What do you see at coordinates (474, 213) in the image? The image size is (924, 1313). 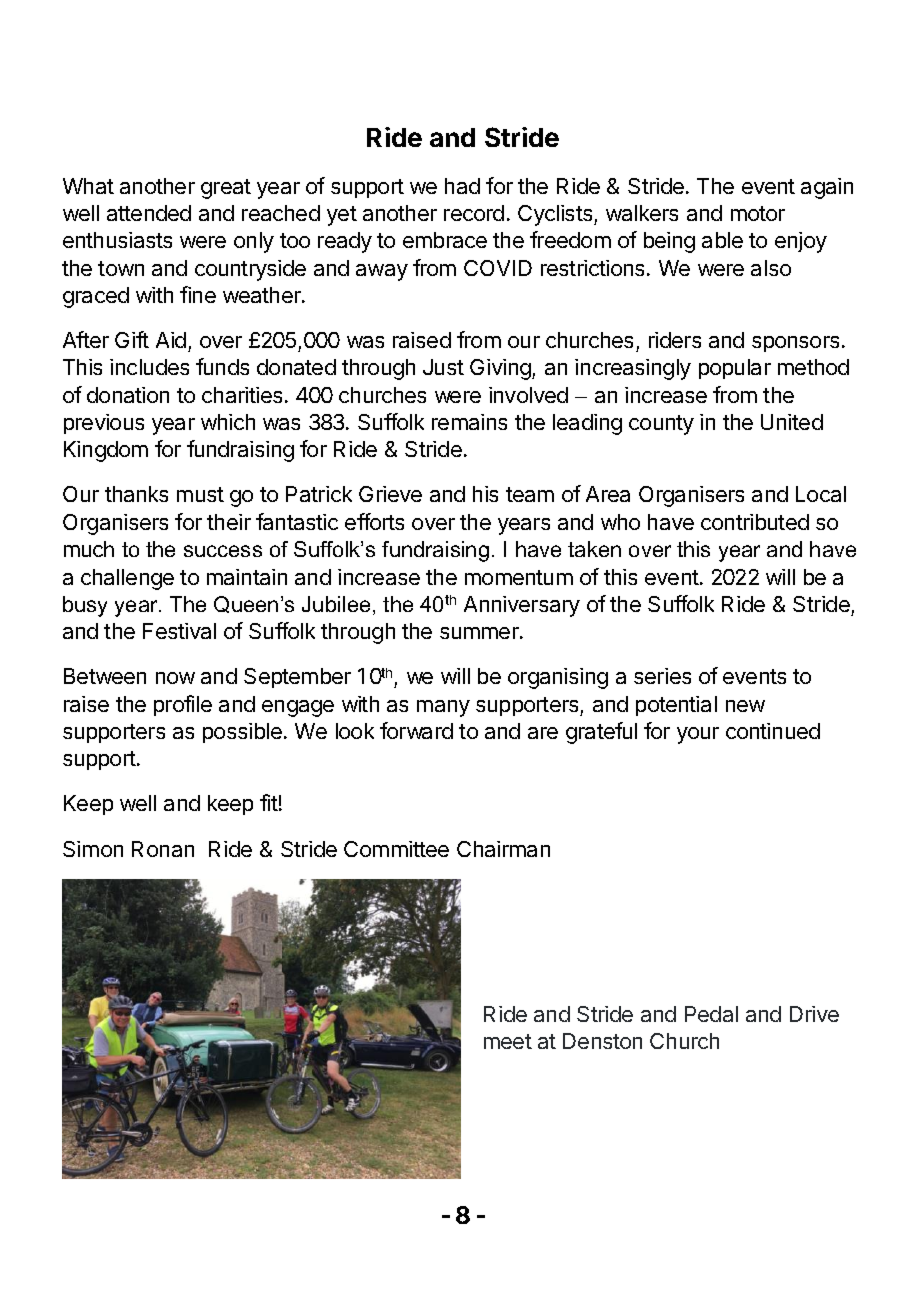 I see `record` at bounding box center [474, 213].
